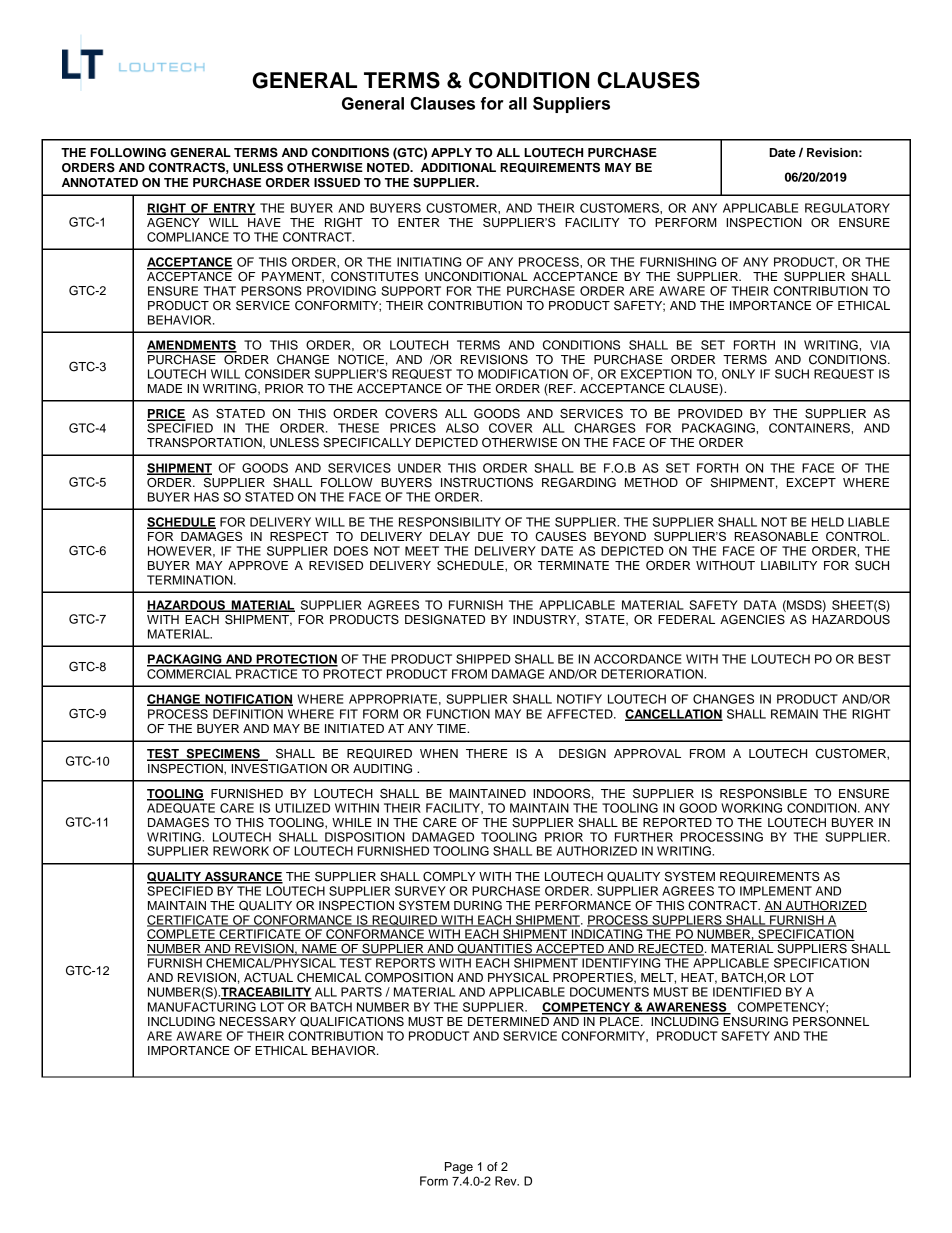  Describe the element at coordinates (751, 808) in the screenshot. I see `WORKING` at that location.
